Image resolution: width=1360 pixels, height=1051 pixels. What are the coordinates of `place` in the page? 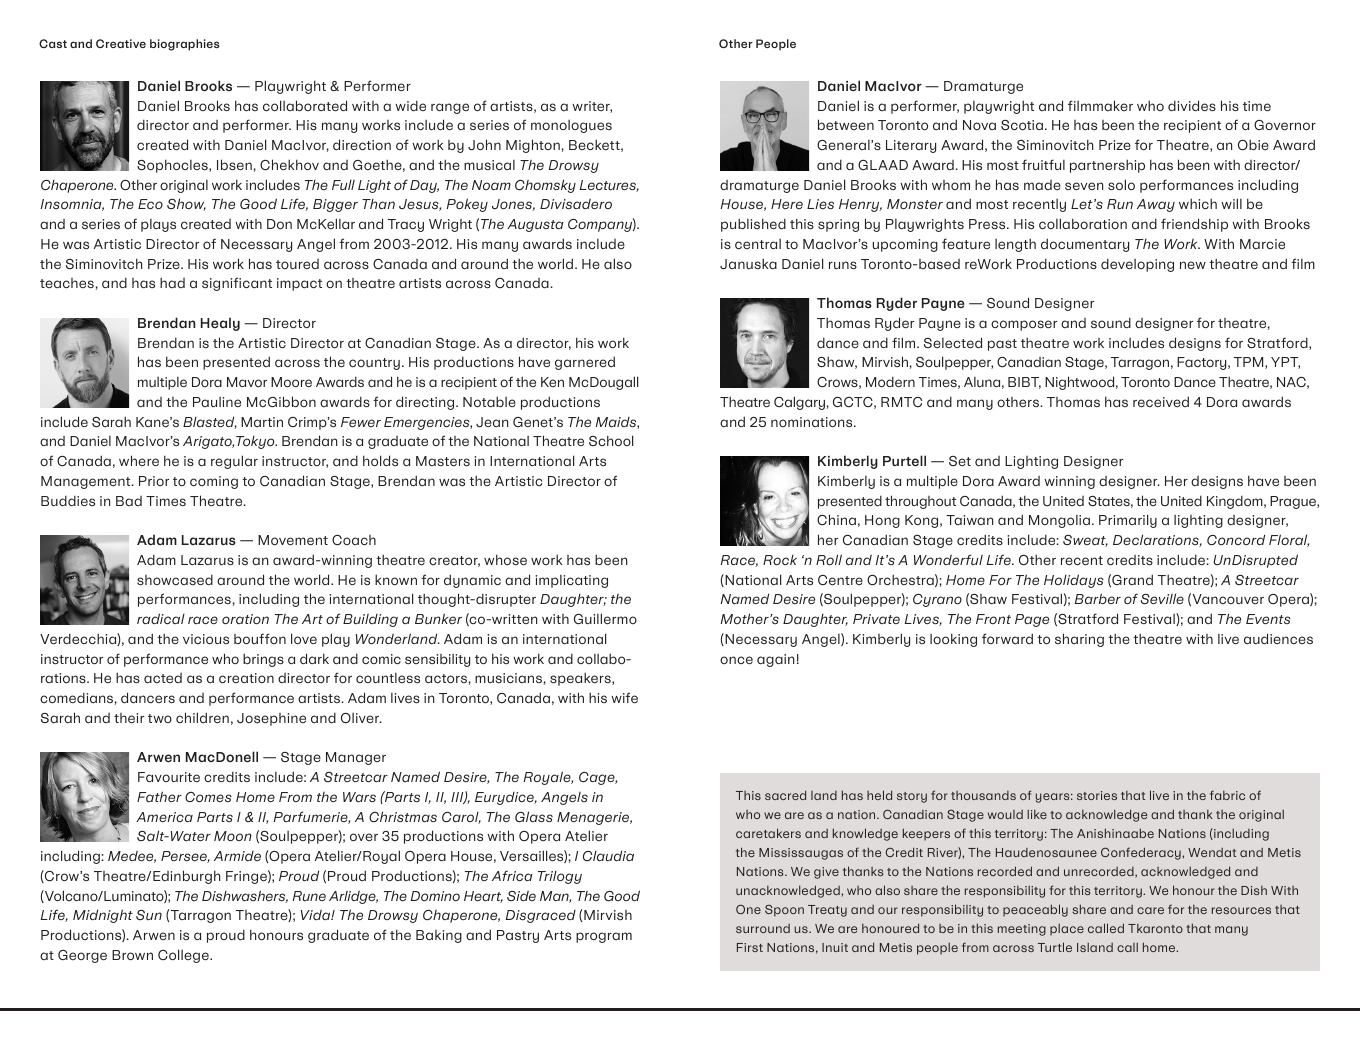 It's located at (1067, 930).
